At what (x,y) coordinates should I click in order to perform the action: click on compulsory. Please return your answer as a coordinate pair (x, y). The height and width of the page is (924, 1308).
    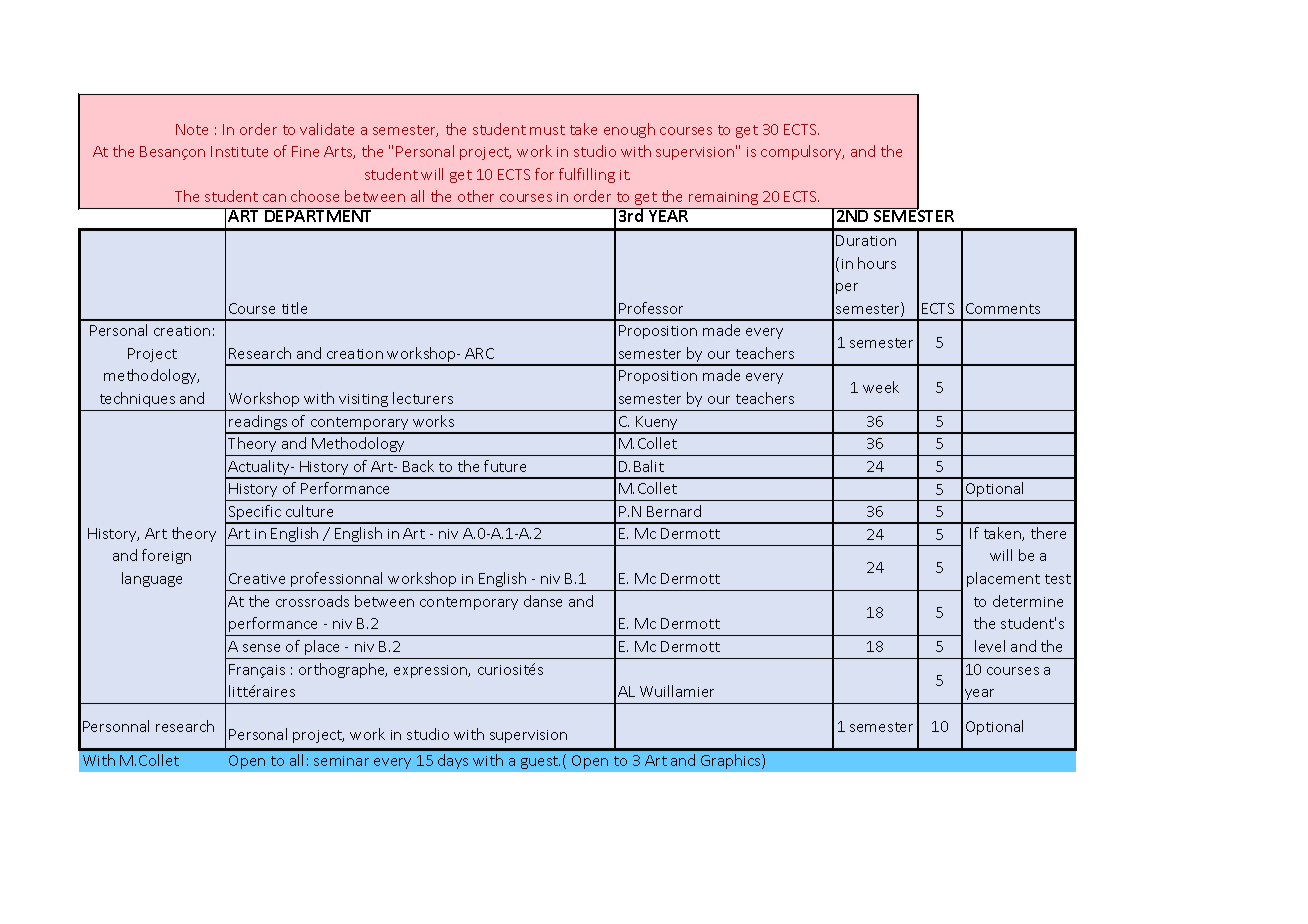
    Looking at the image, I should click on (802, 152).
